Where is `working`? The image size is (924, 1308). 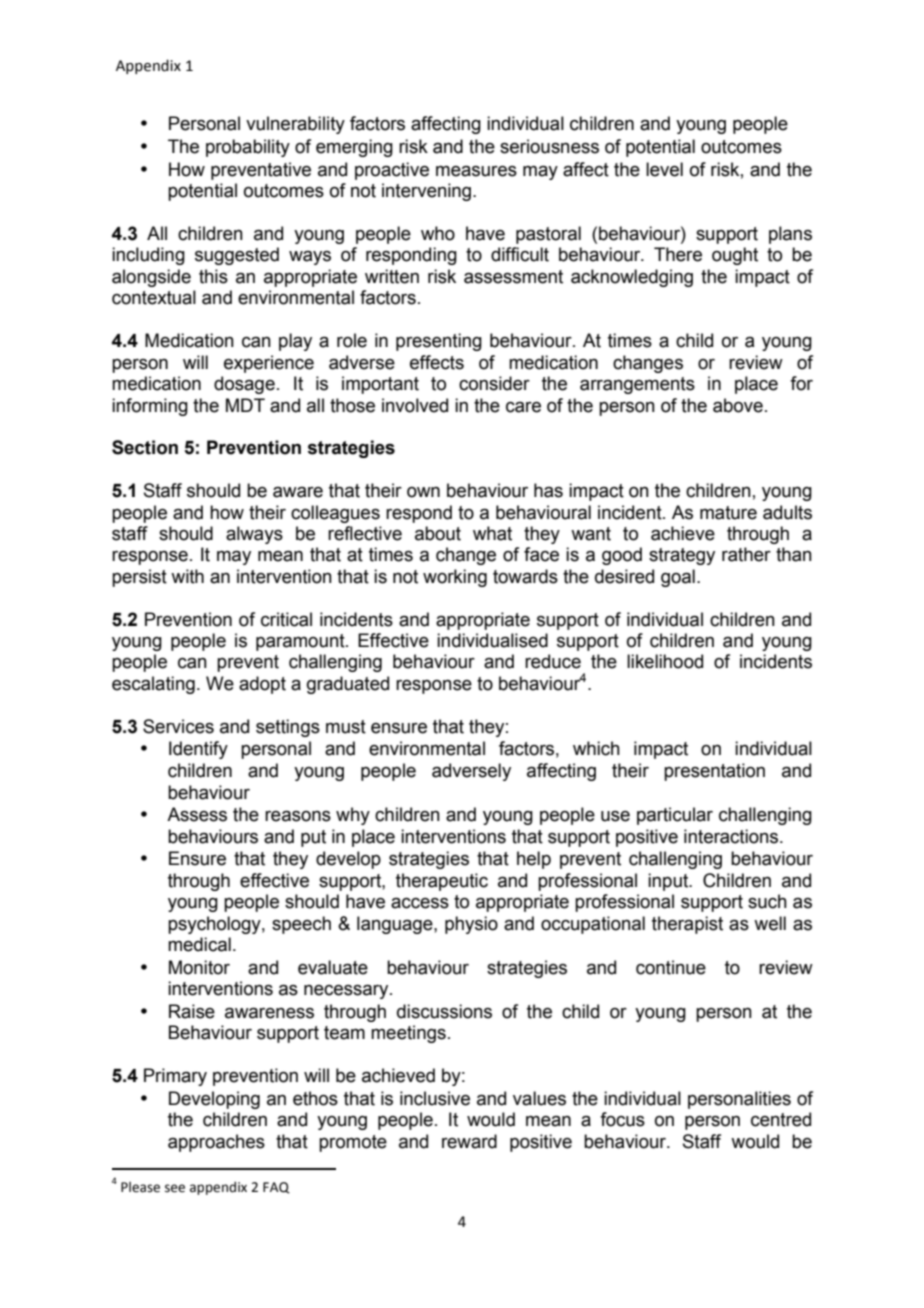 working is located at coordinates (455, 578).
